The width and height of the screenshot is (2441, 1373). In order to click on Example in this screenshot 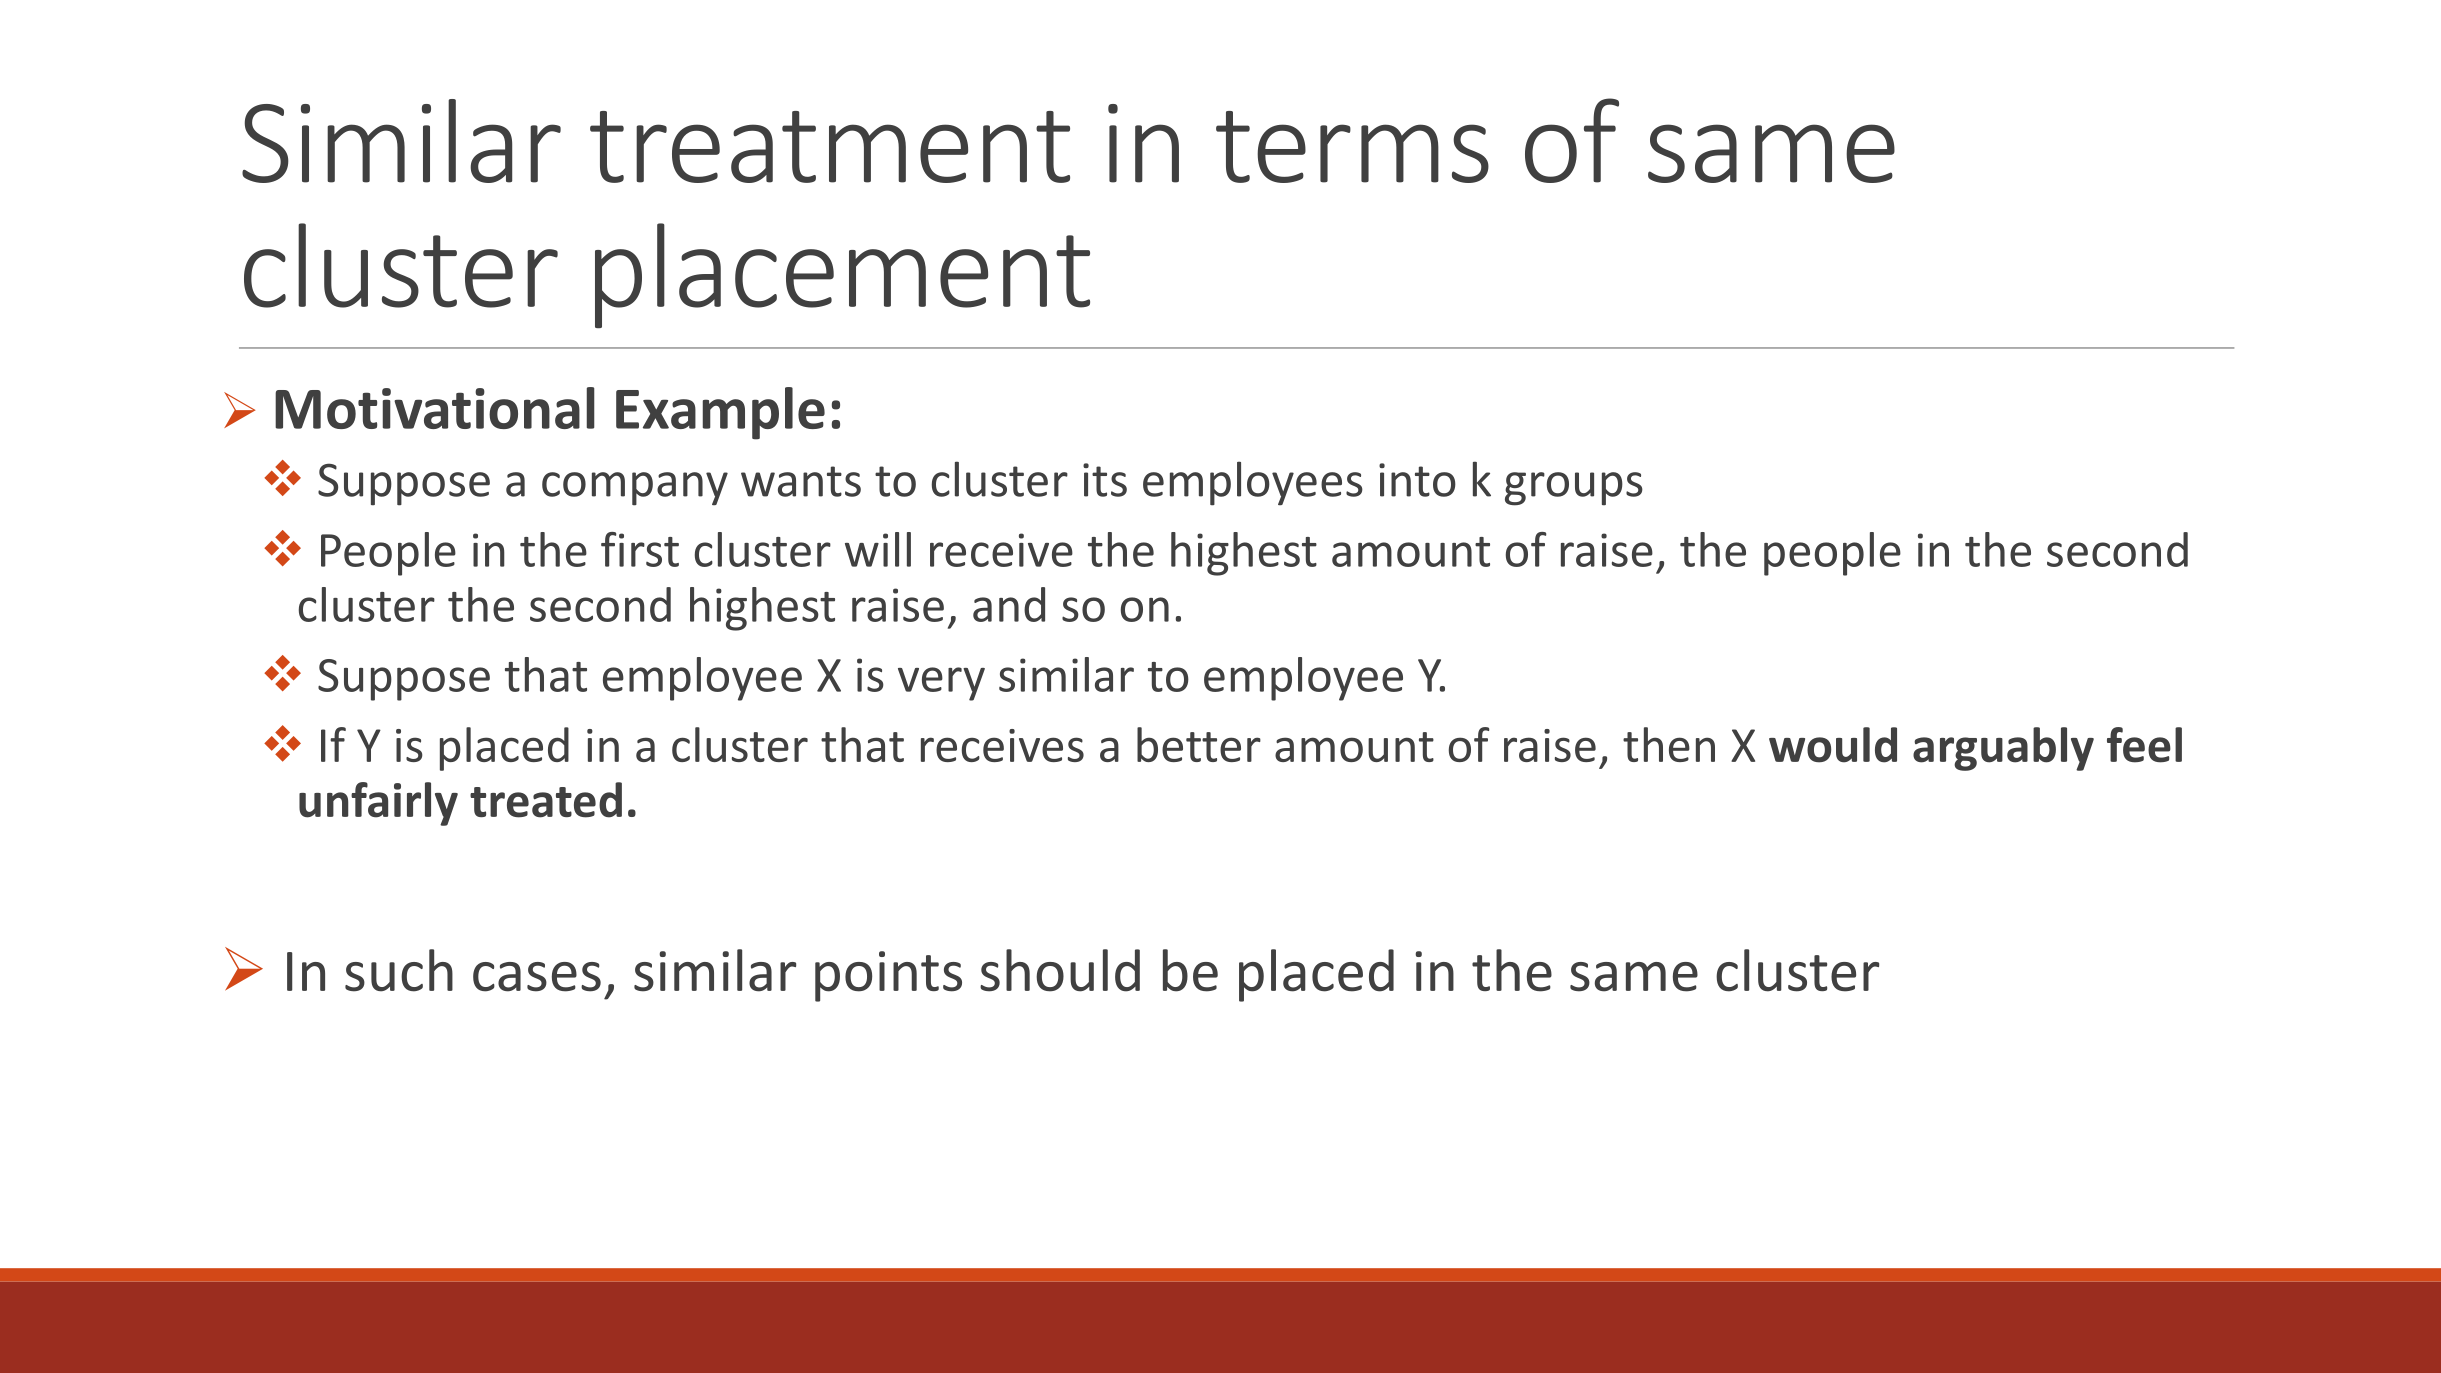, I will do `click(720, 413)`.
